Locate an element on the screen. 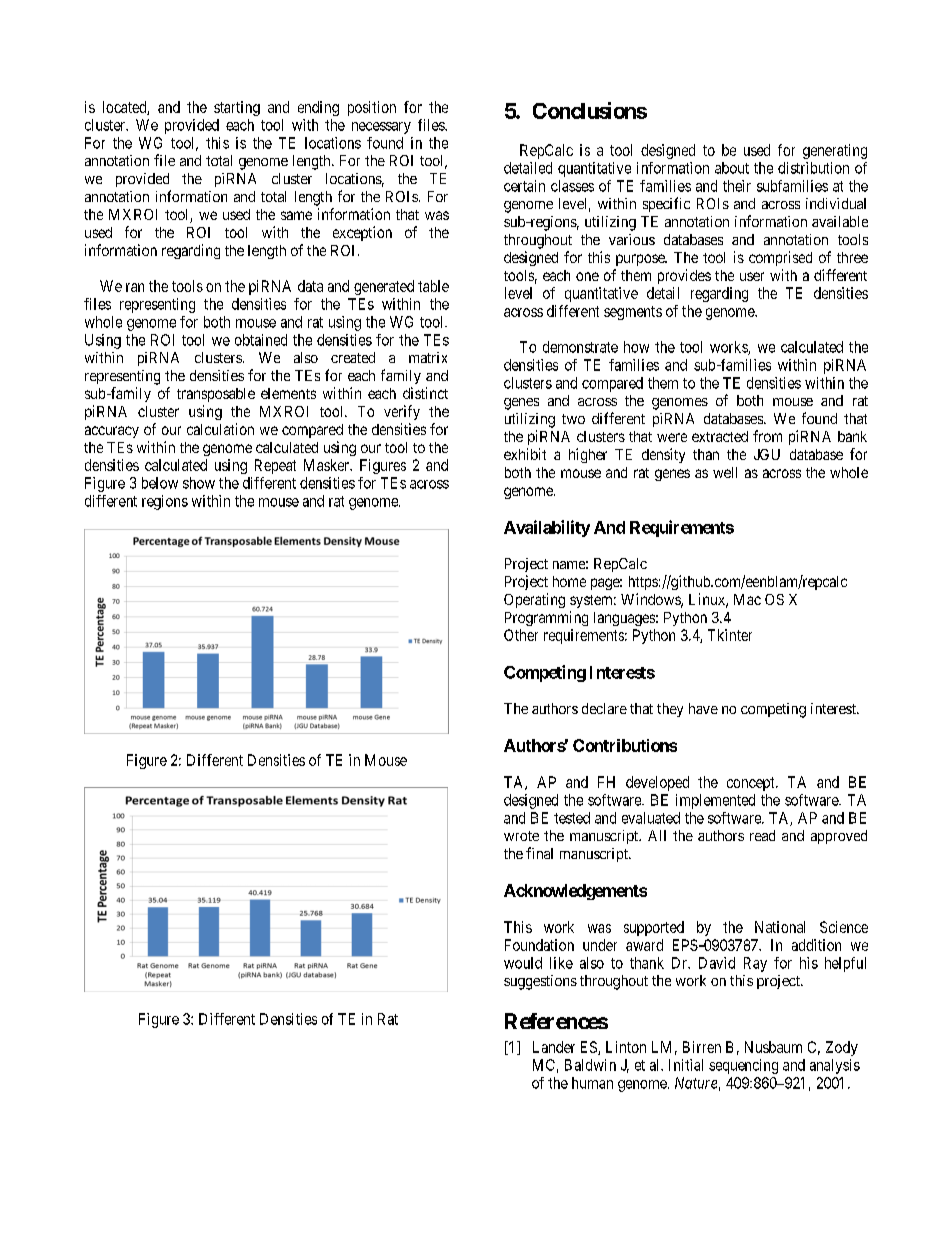 This screenshot has height=1233, width=952. show is located at coordinates (199, 483).
